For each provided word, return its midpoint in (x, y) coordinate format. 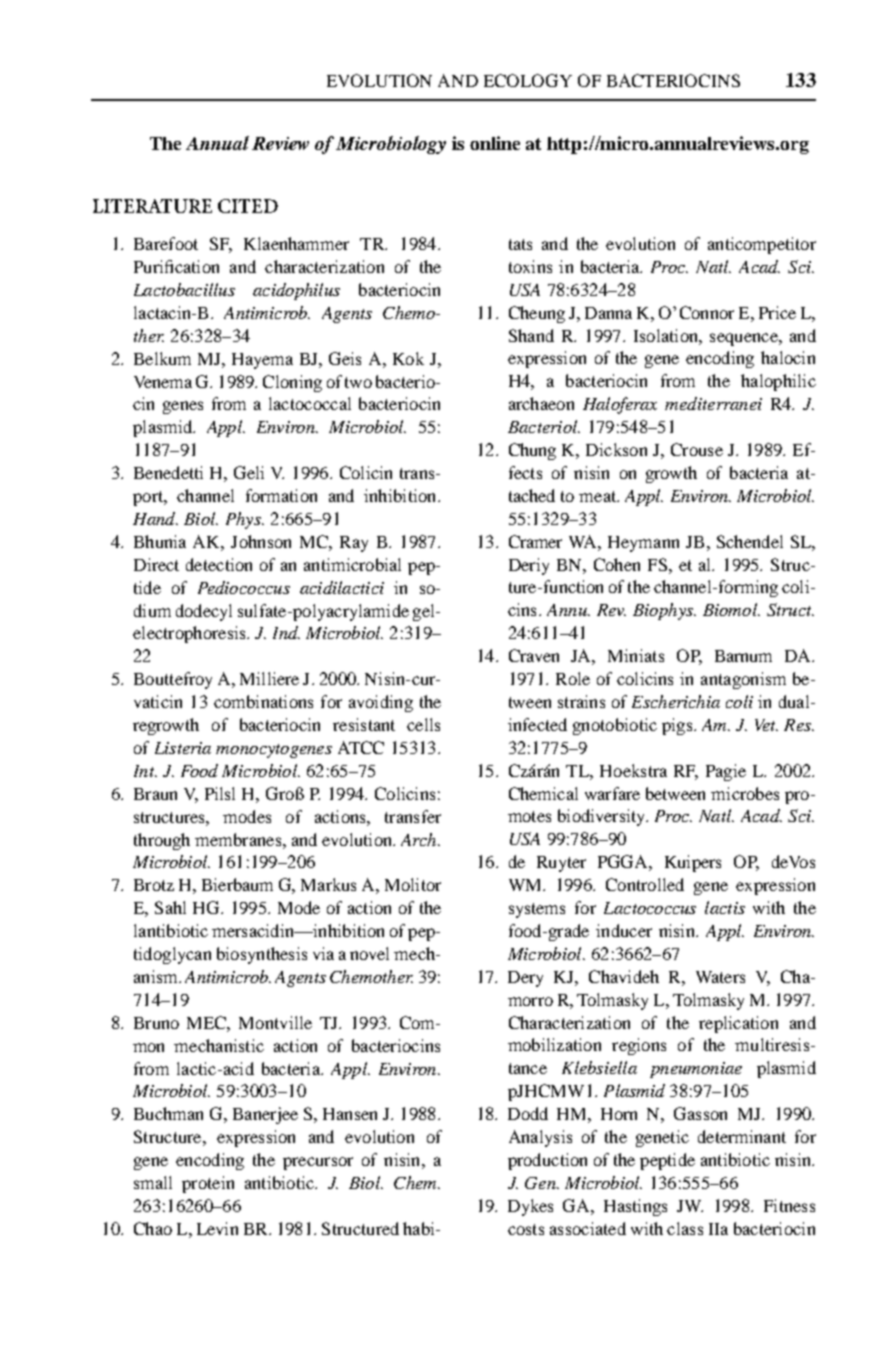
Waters (720, 977)
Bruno (156, 1023)
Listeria (183, 748)
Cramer (535, 541)
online (495, 143)
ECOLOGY (528, 80)
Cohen (617, 564)
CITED (248, 206)
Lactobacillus (184, 289)
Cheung (537, 314)
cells (423, 724)
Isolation (667, 335)
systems (537, 910)
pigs (678, 726)
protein (208, 1184)
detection (219, 564)
